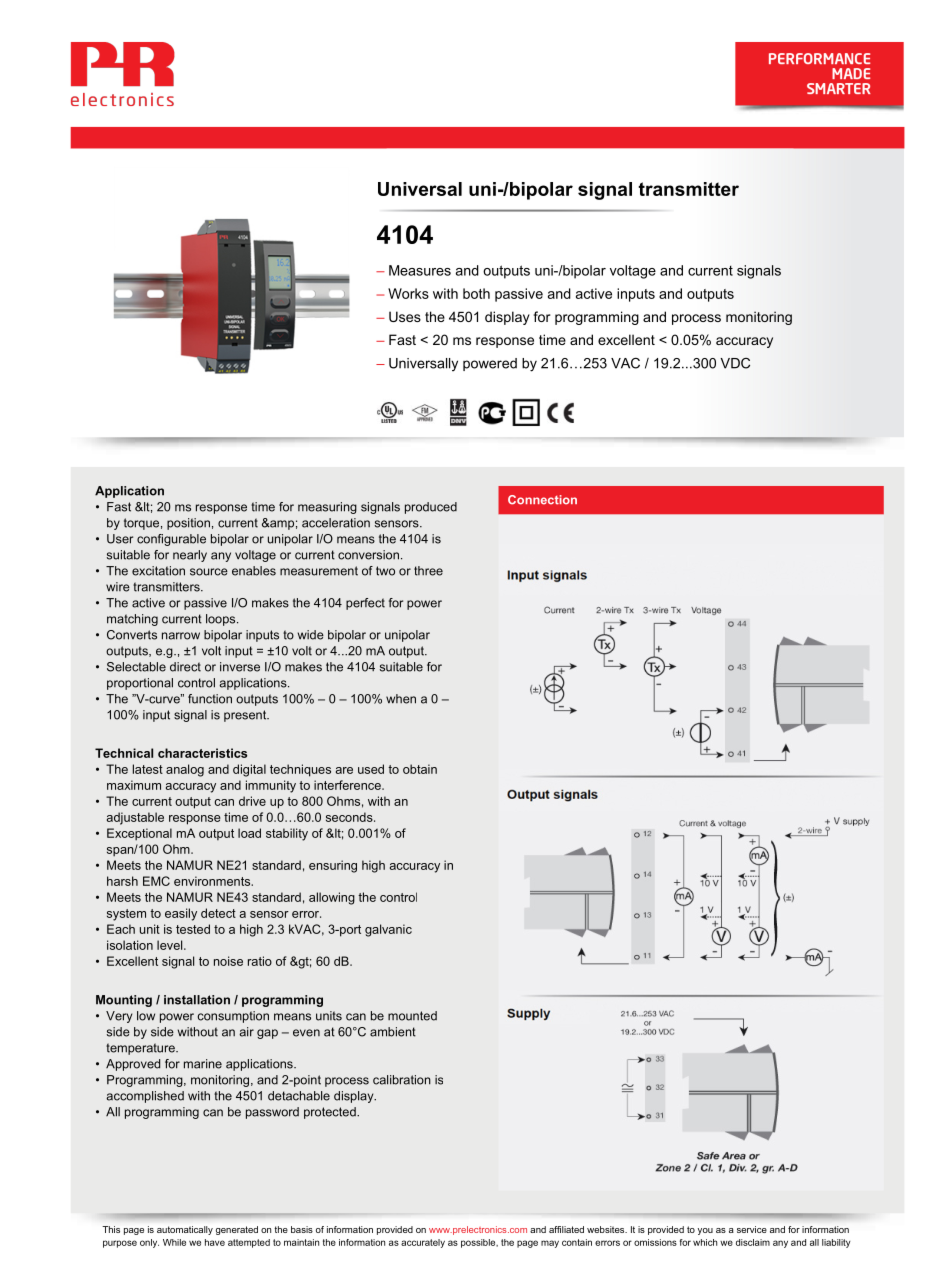 This image has width=952, height=1270. I want to click on obtain, so click(420, 769).
